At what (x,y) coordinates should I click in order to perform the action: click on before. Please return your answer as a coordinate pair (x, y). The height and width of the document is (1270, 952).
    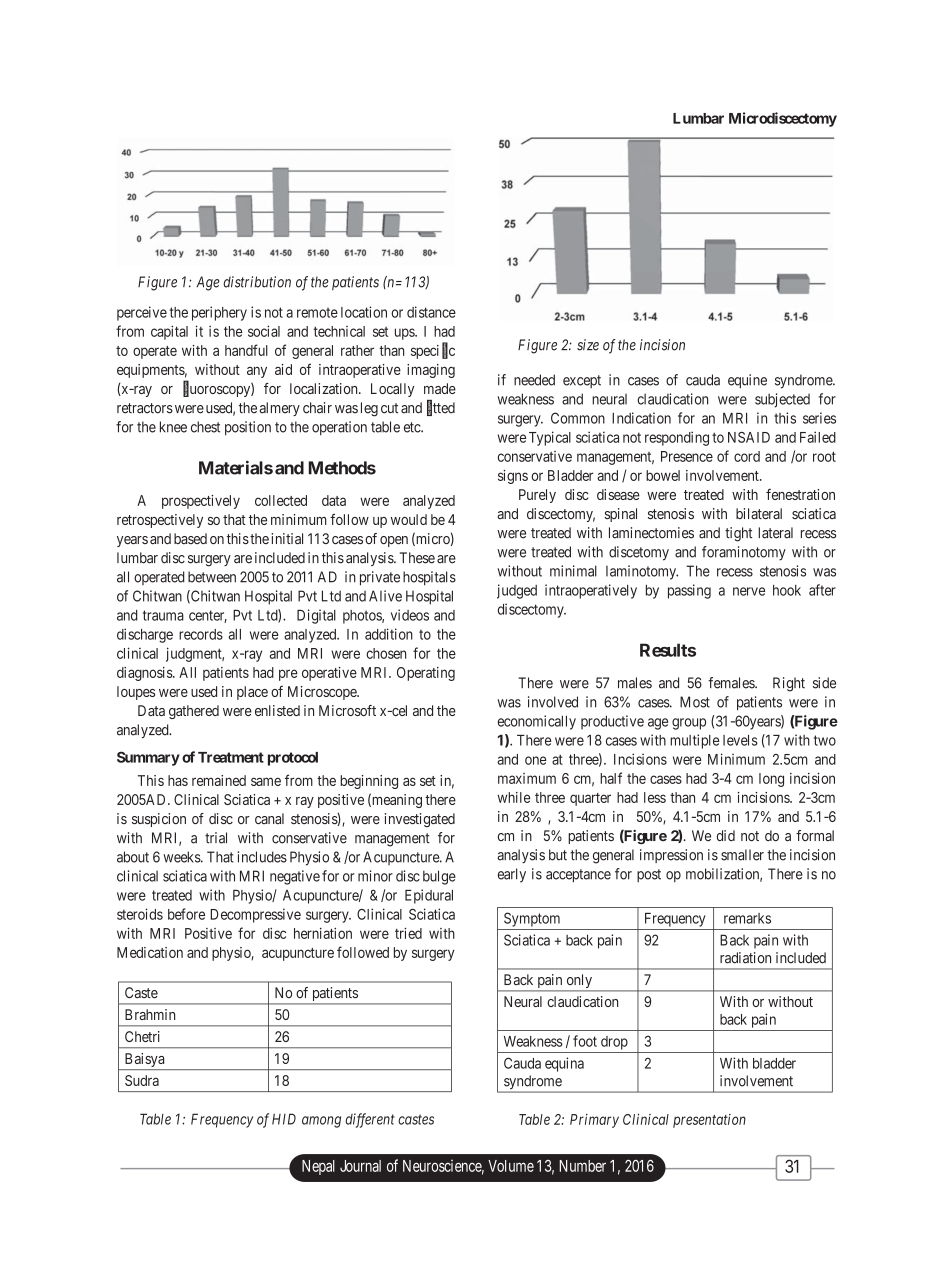
    Looking at the image, I should click on (186, 914).
